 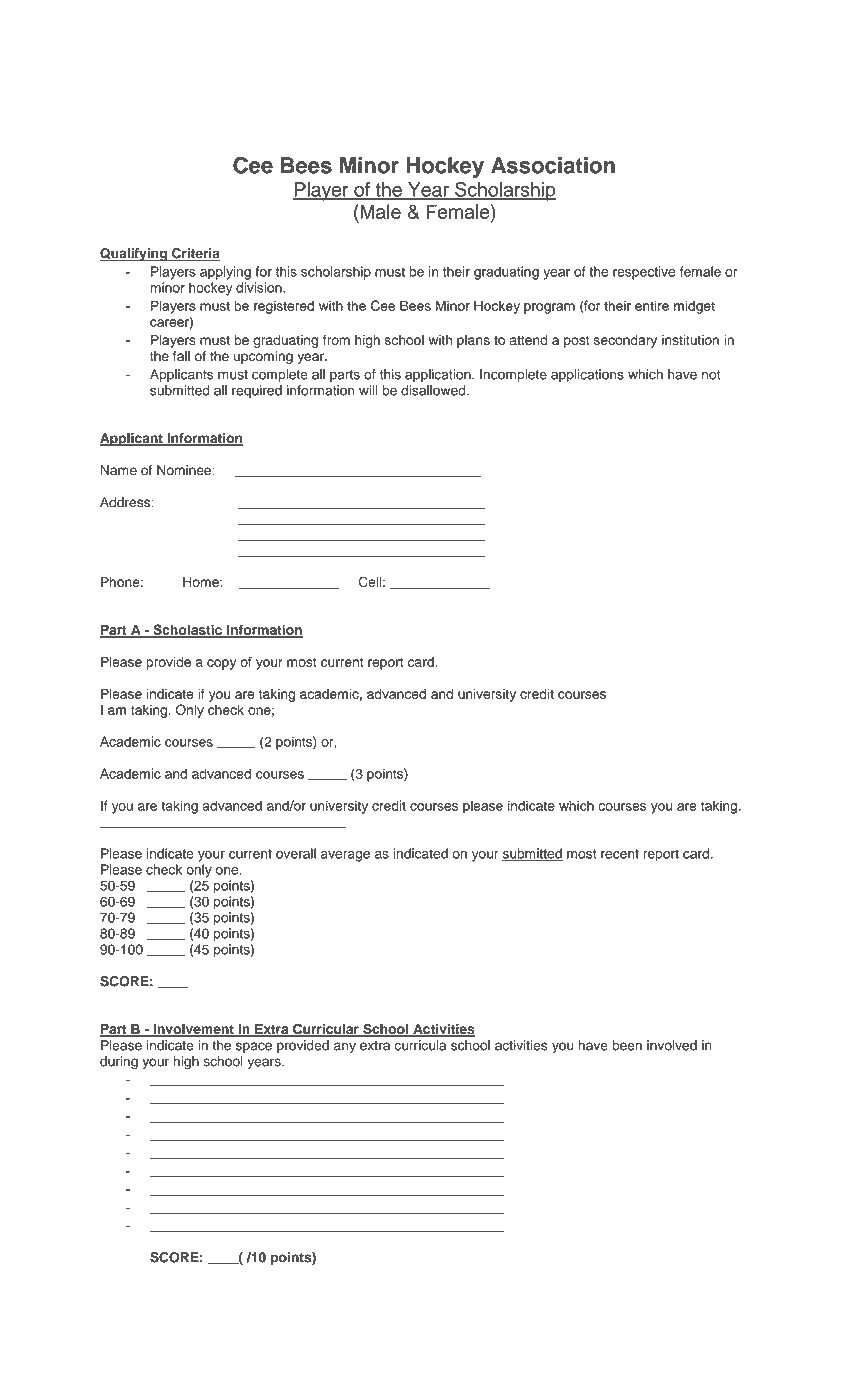 What do you see at coordinates (119, 470) in the image?
I see `Name` at bounding box center [119, 470].
